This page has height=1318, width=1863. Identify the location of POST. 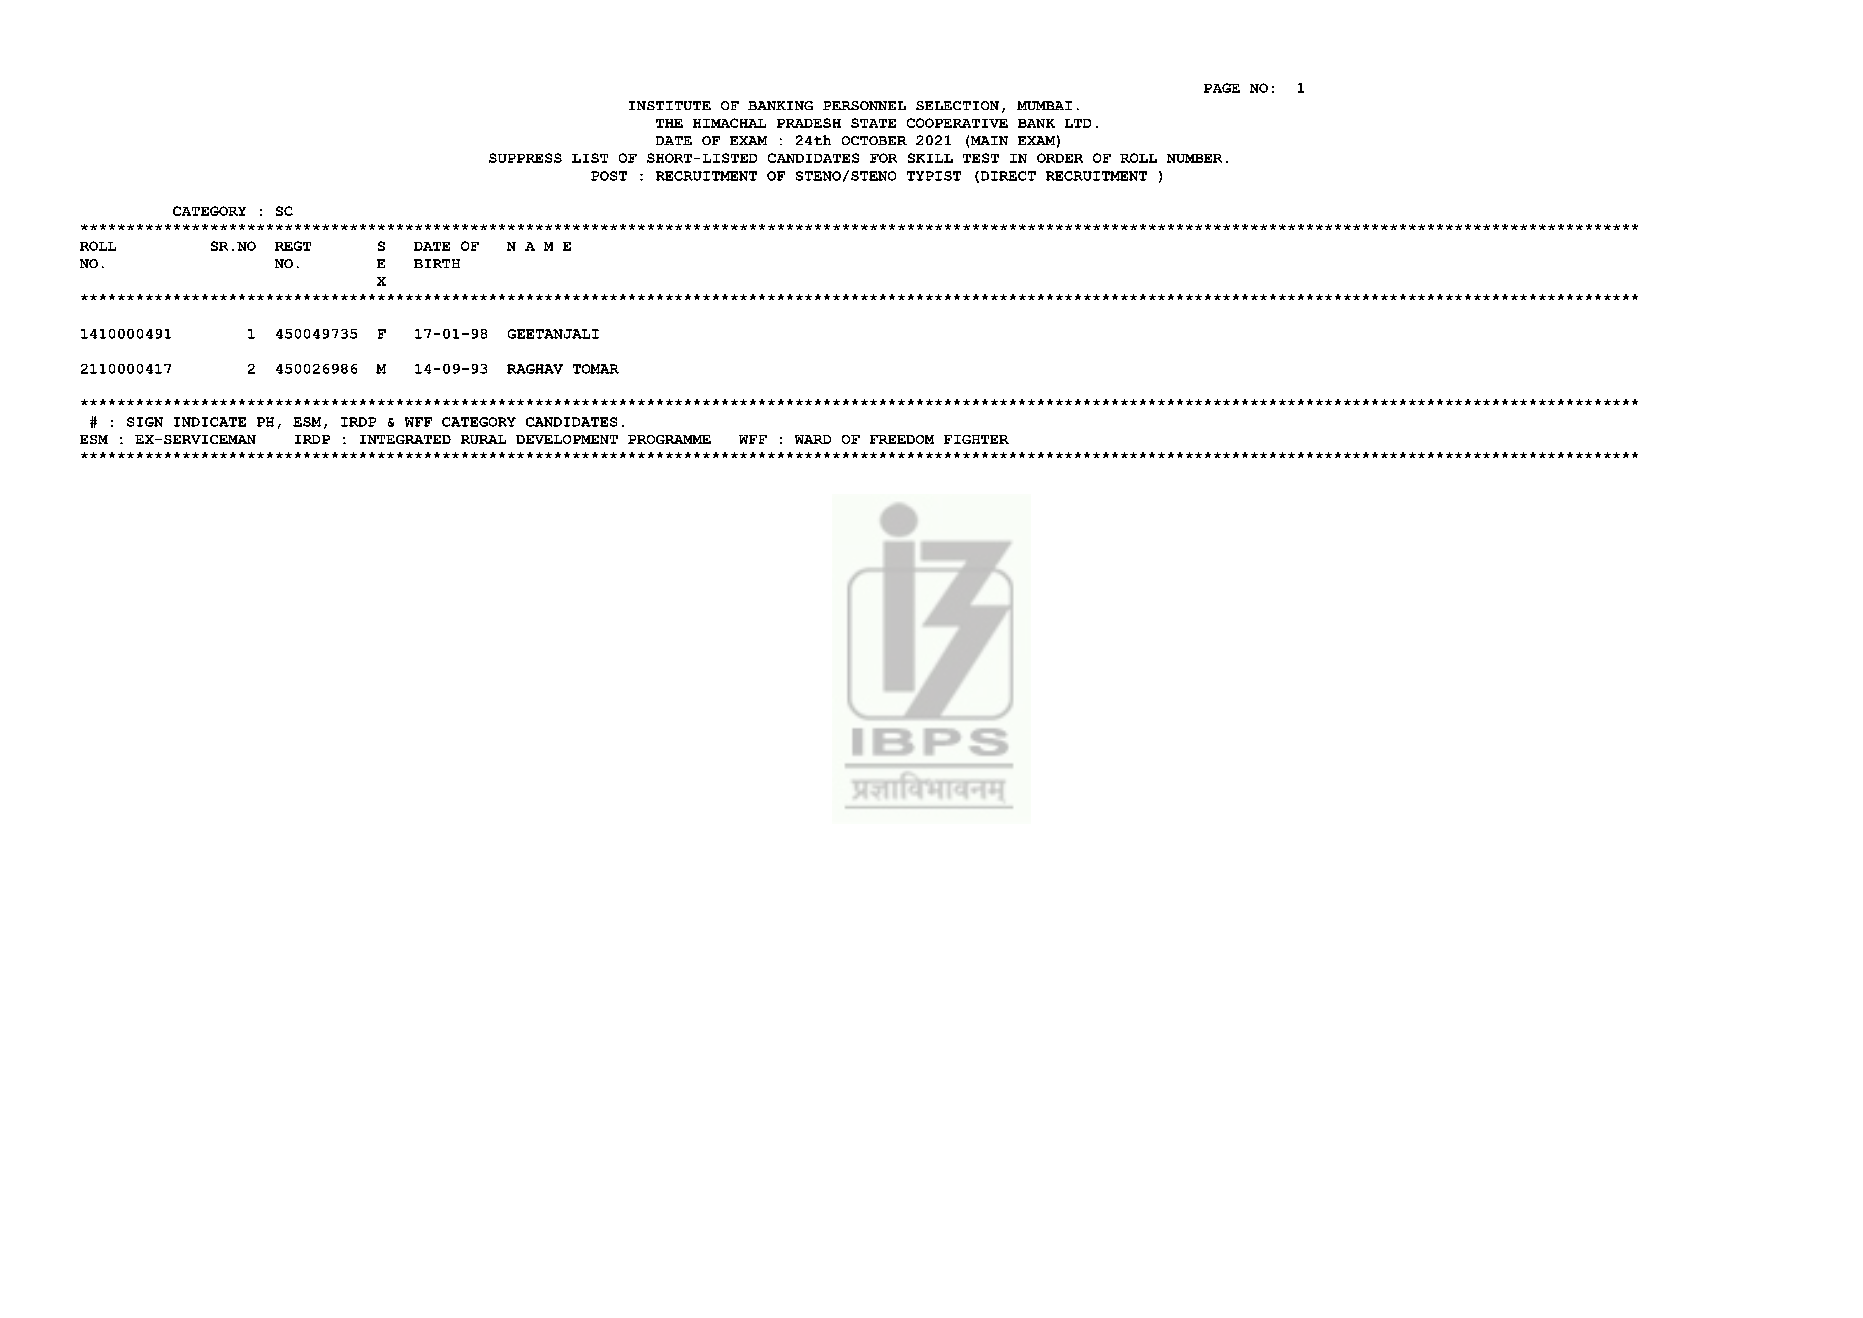
(609, 176).
